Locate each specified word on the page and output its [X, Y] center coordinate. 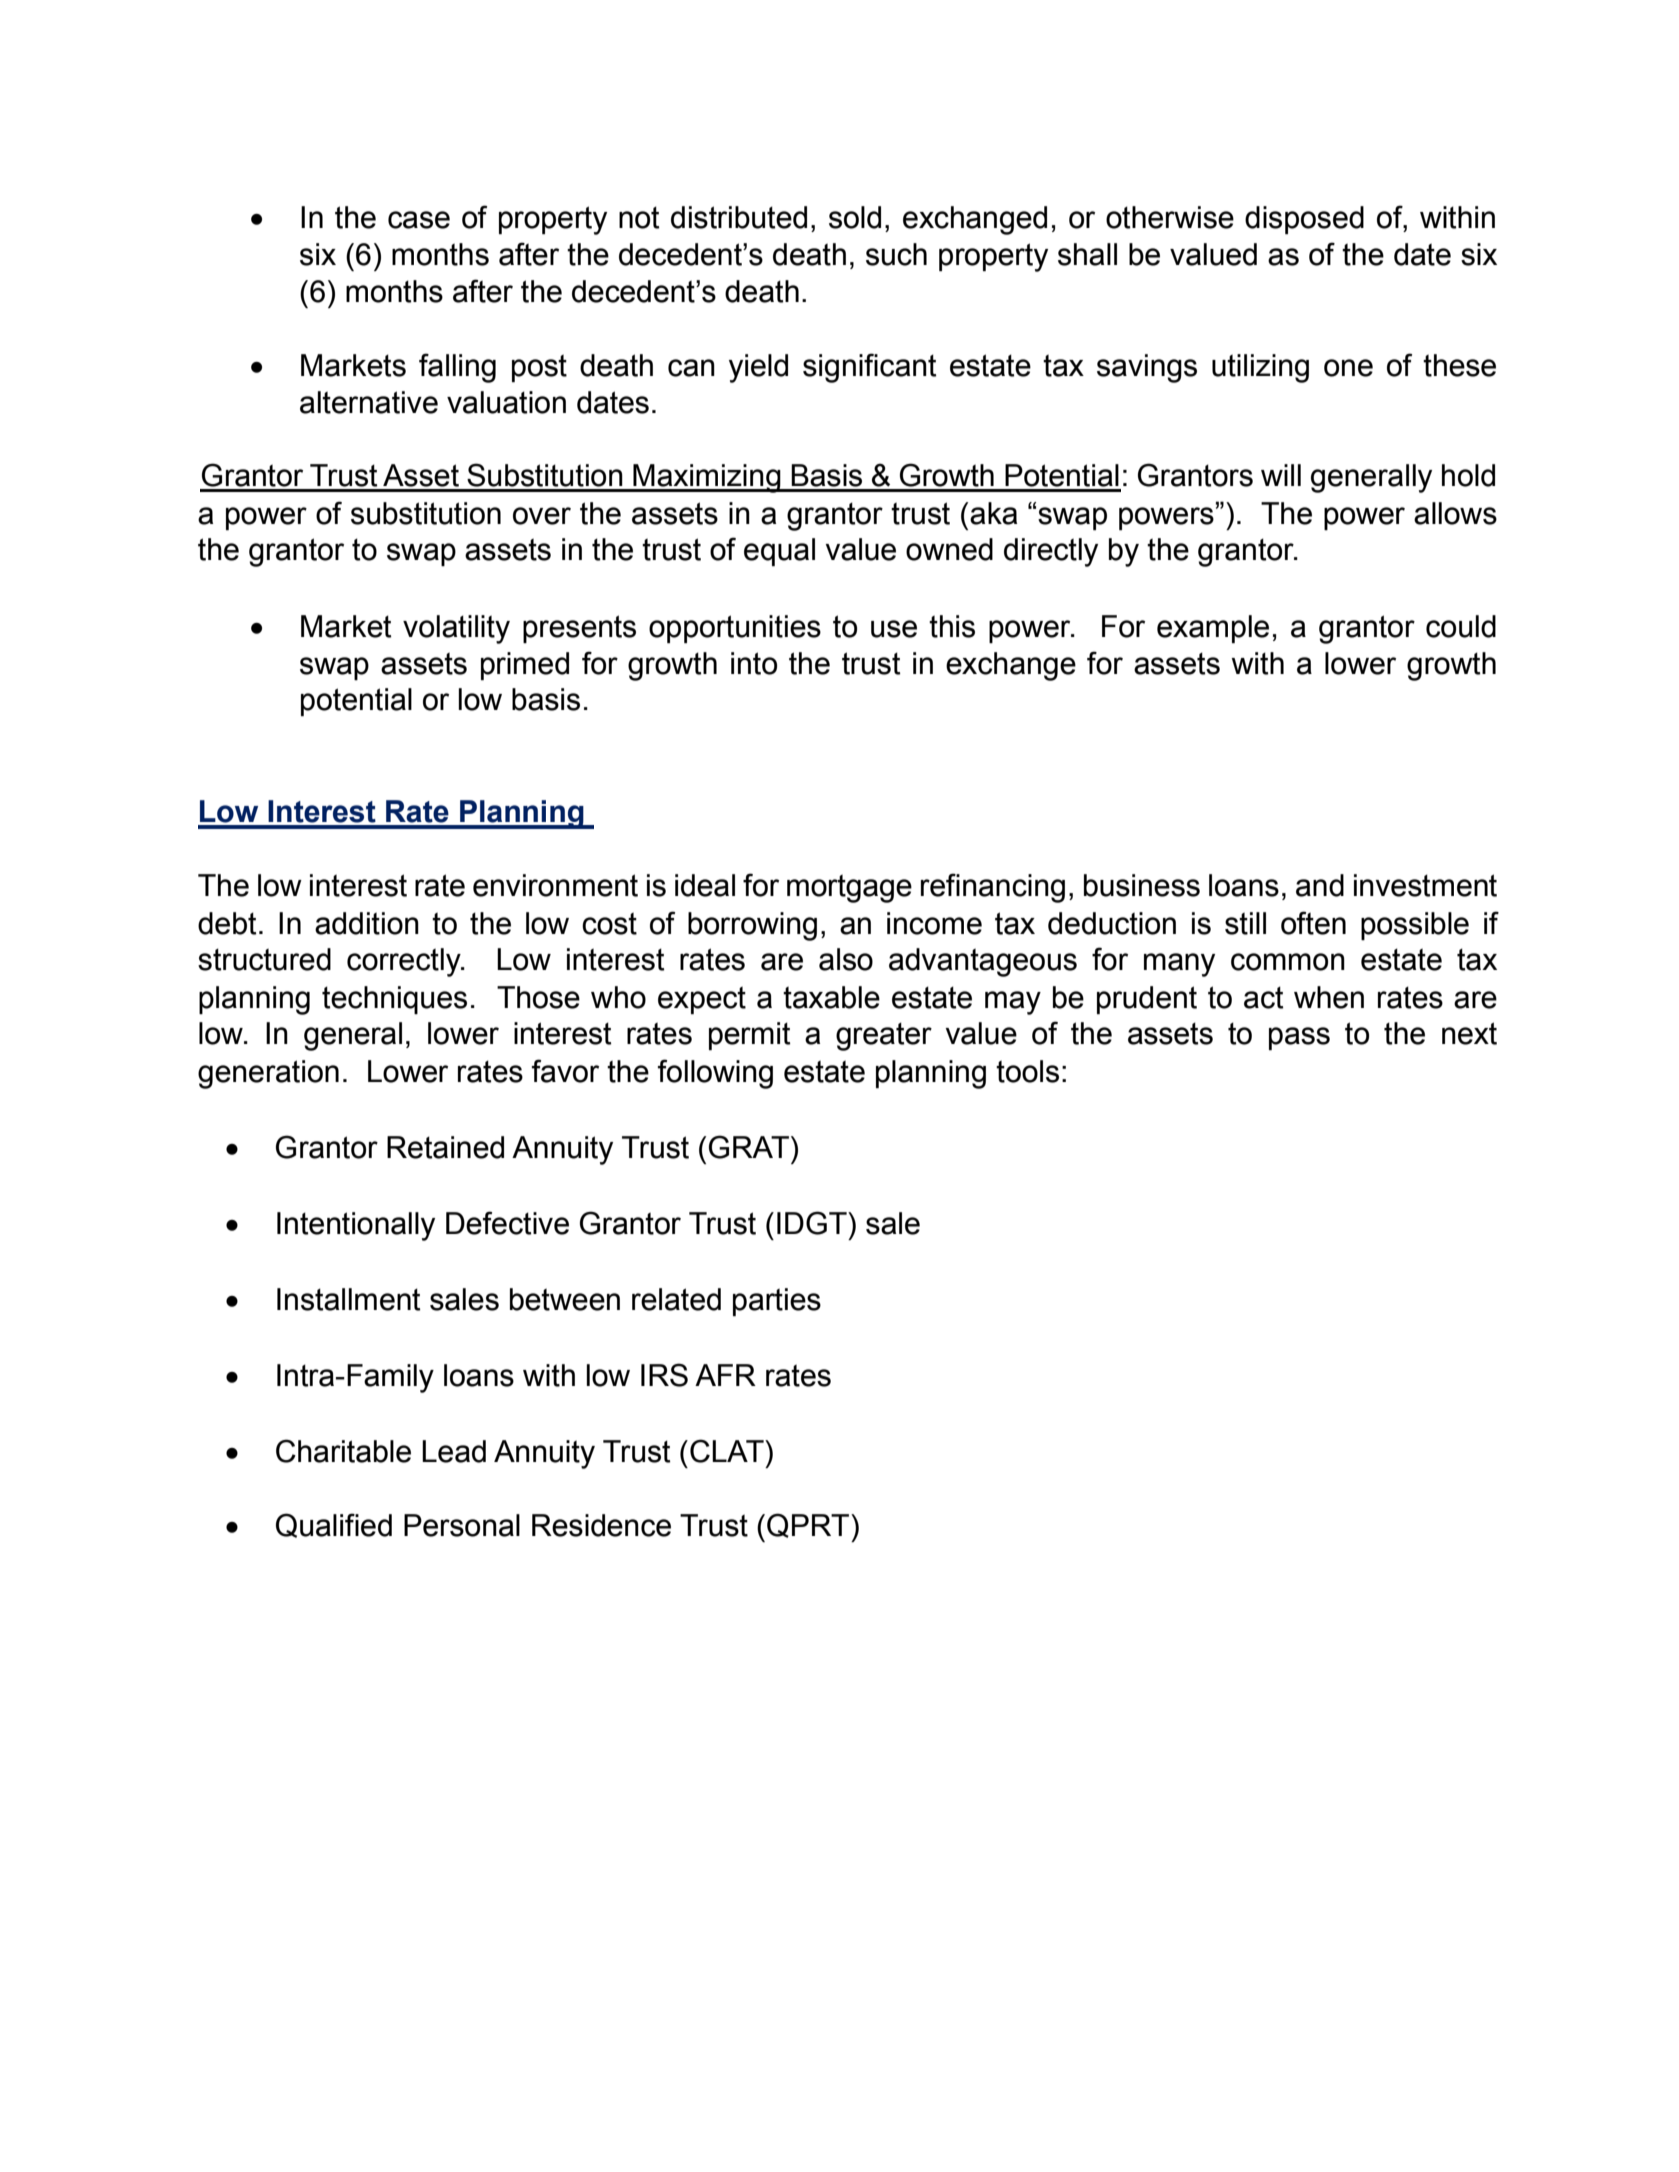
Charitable [343, 1451]
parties [777, 1302]
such [896, 254]
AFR [725, 1375]
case [419, 220]
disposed [1304, 220]
